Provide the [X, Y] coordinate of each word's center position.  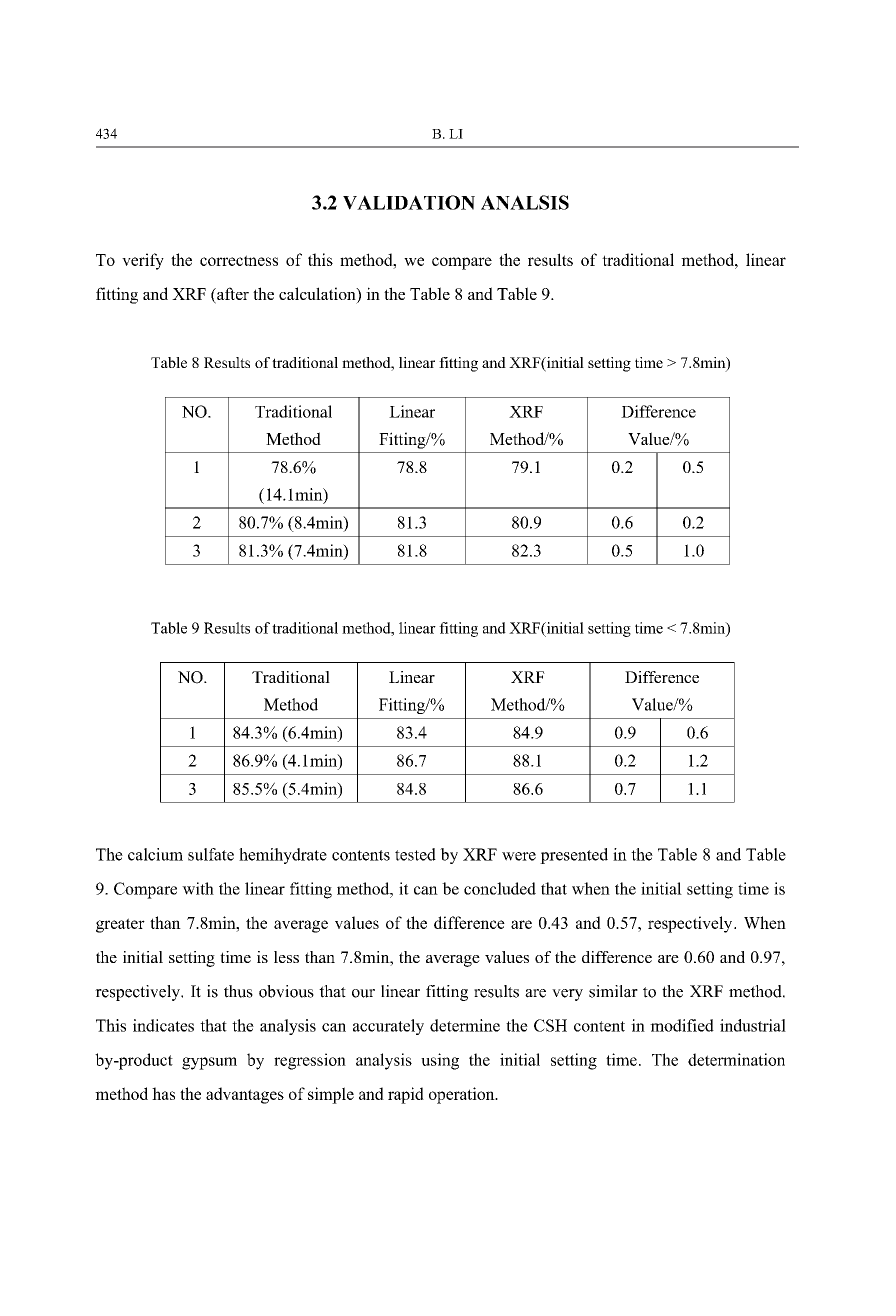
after [232, 295]
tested [415, 854]
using [440, 1061]
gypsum [209, 1063]
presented [574, 856]
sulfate [211, 854]
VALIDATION [409, 202]
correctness [239, 260]
